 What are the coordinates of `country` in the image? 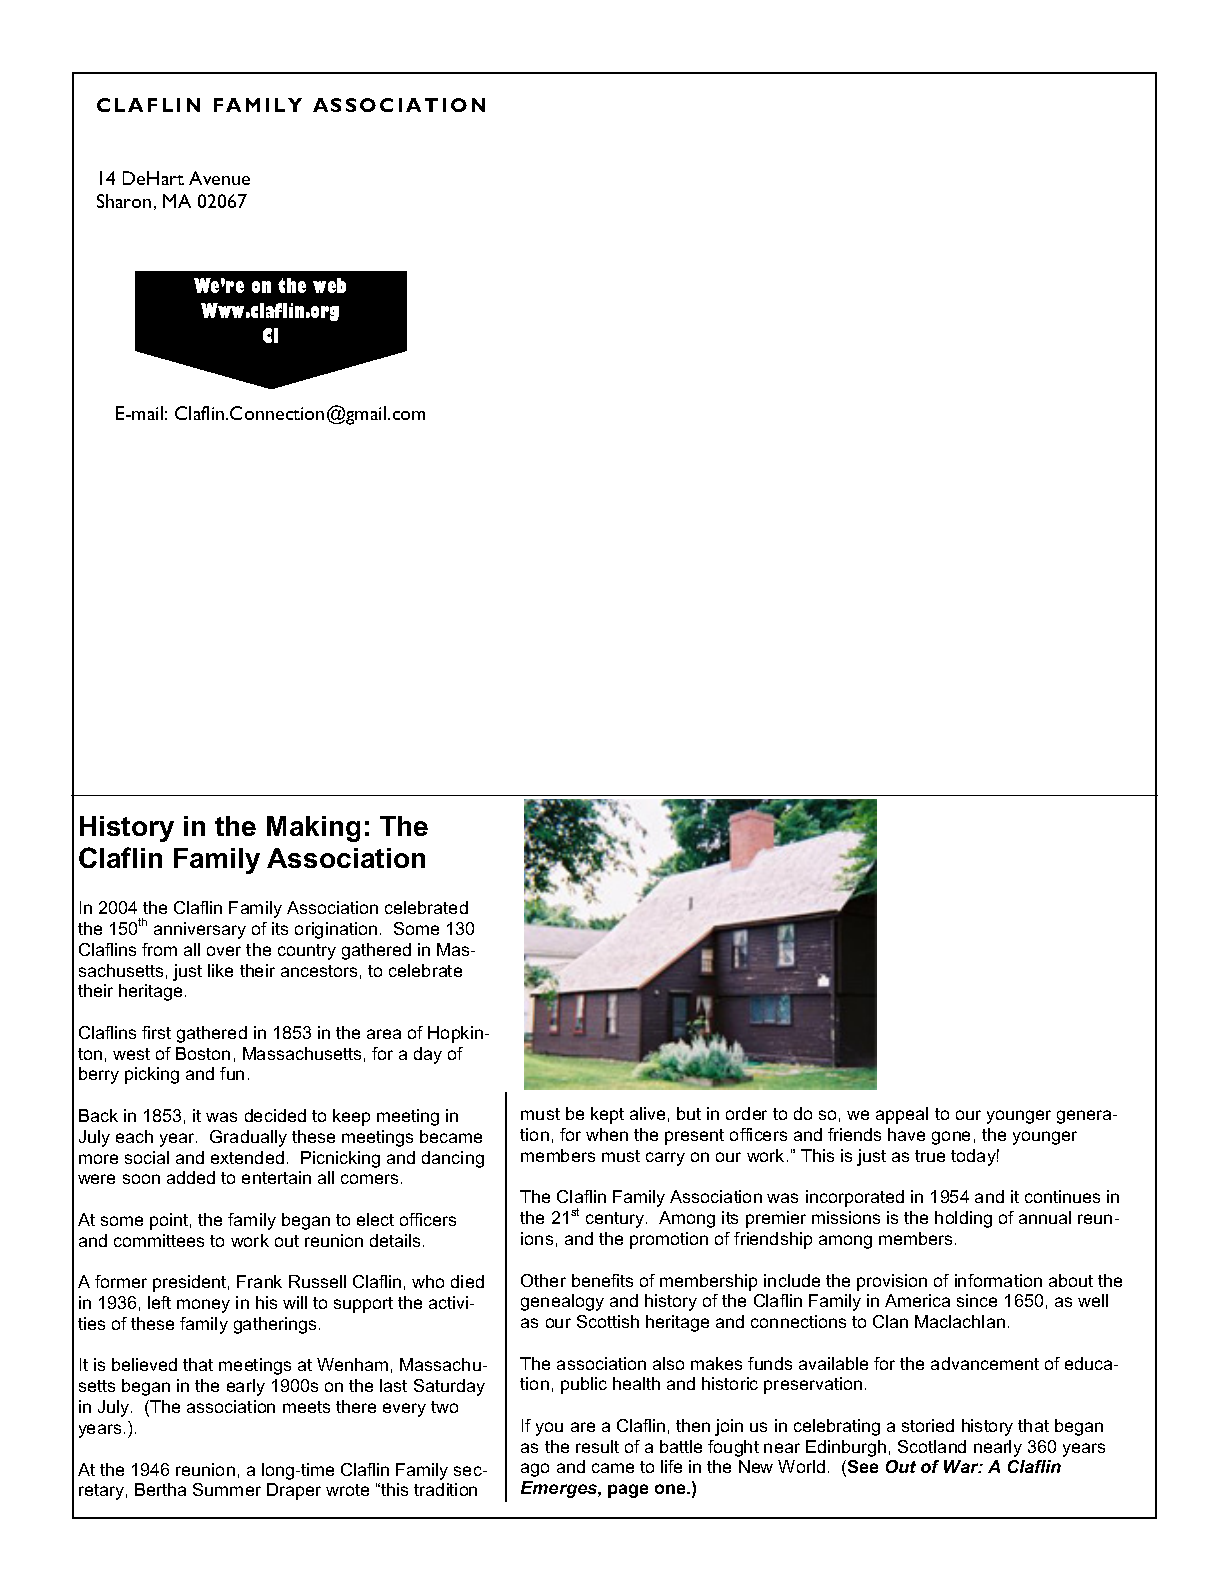 It's located at (307, 952).
